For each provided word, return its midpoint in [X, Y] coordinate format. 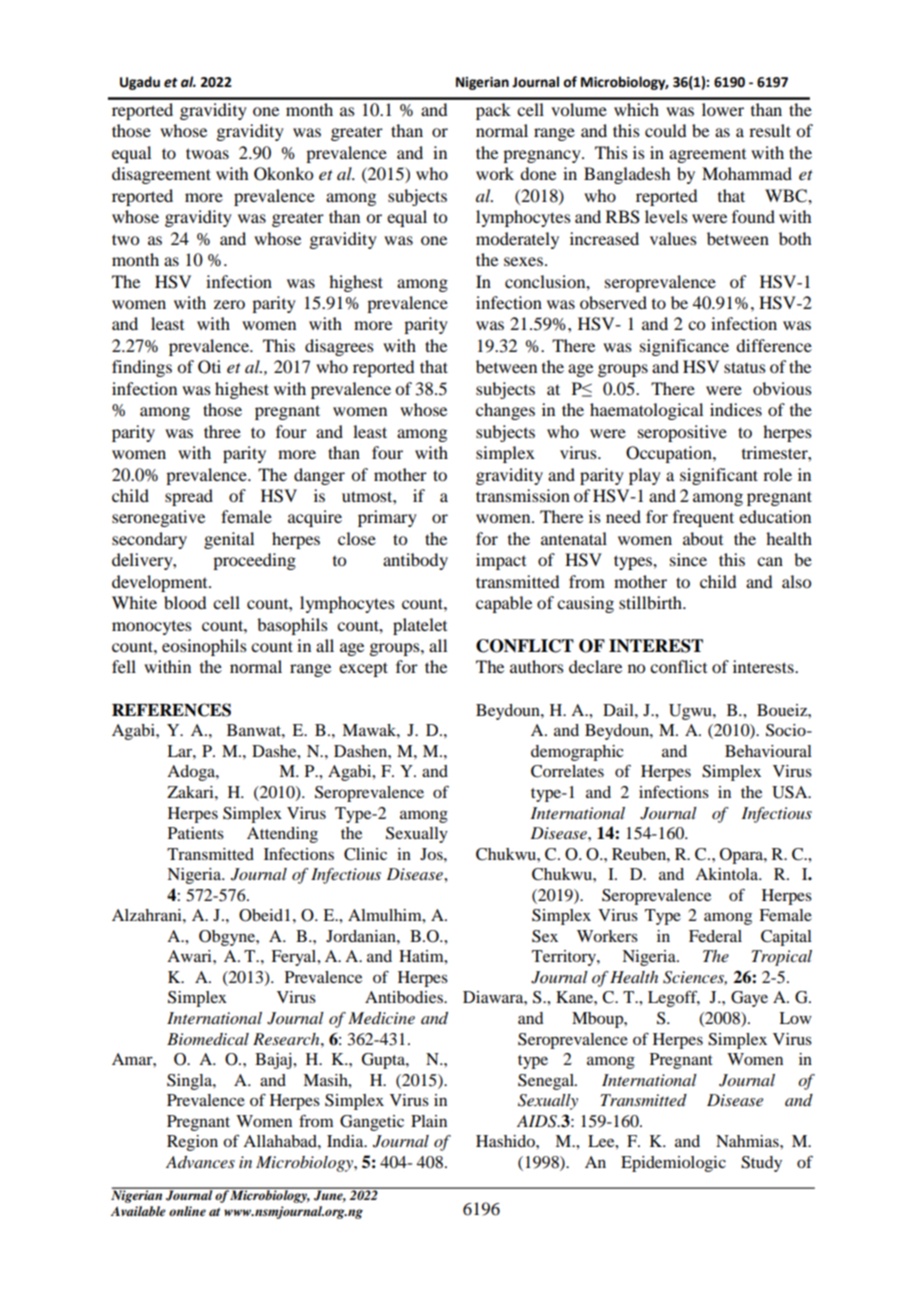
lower [723, 109]
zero [229, 304]
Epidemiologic [673, 1164]
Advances [200, 1162]
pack [493, 111]
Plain [429, 1121]
